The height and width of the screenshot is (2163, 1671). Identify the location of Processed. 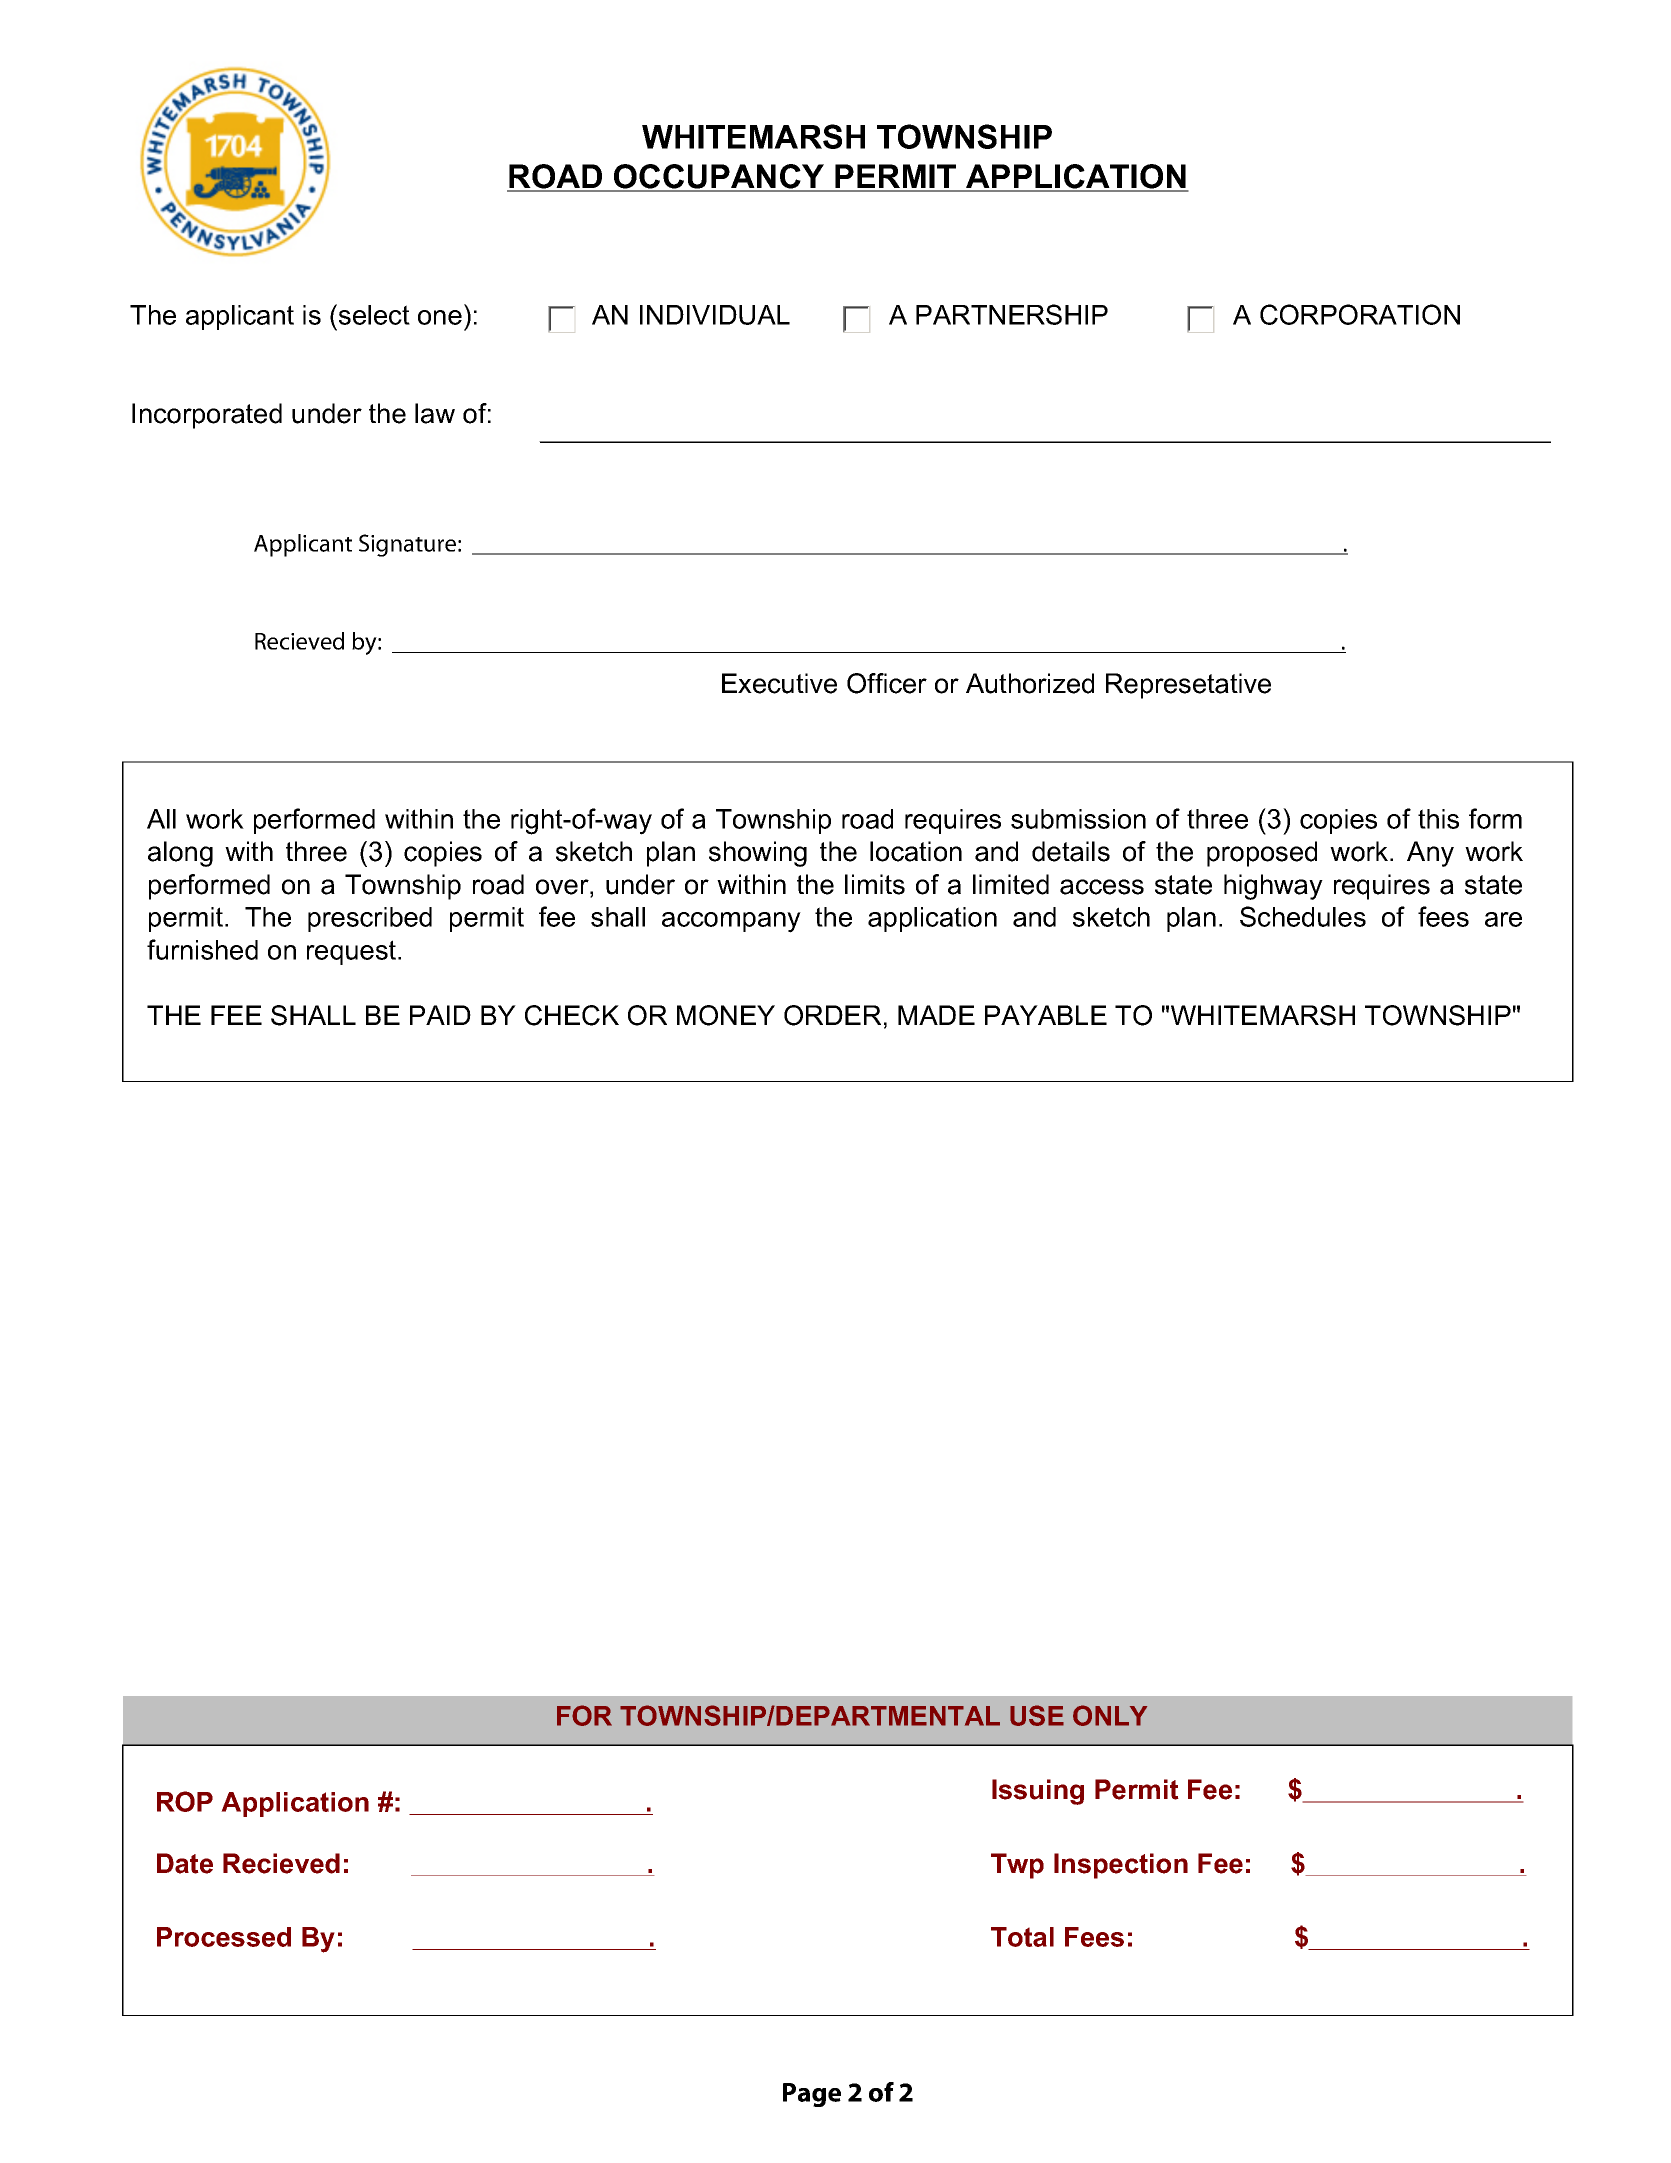
(224, 1937).
